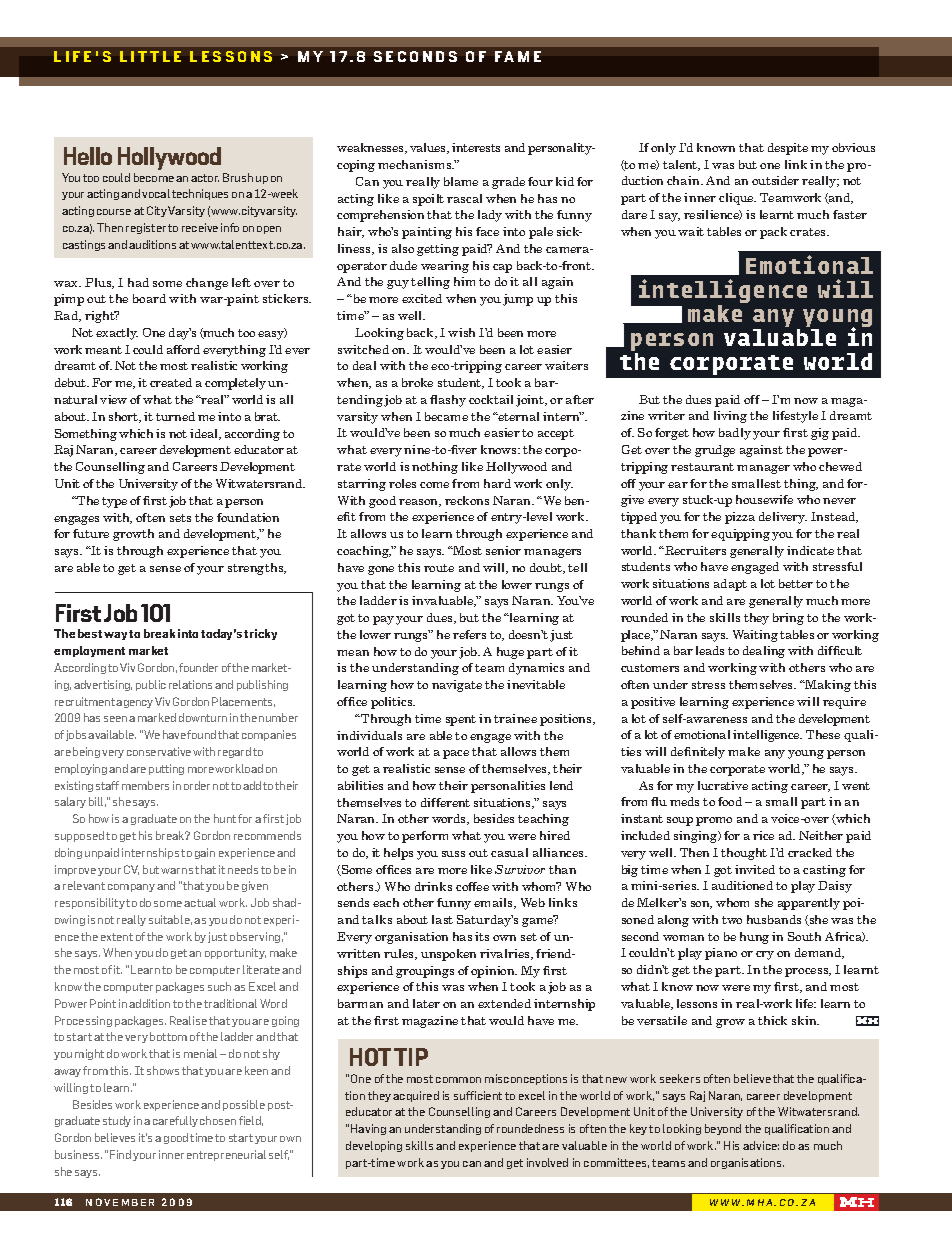  Describe the element at coordinates (467, 500) in the document. I see `reckons` at that location.
